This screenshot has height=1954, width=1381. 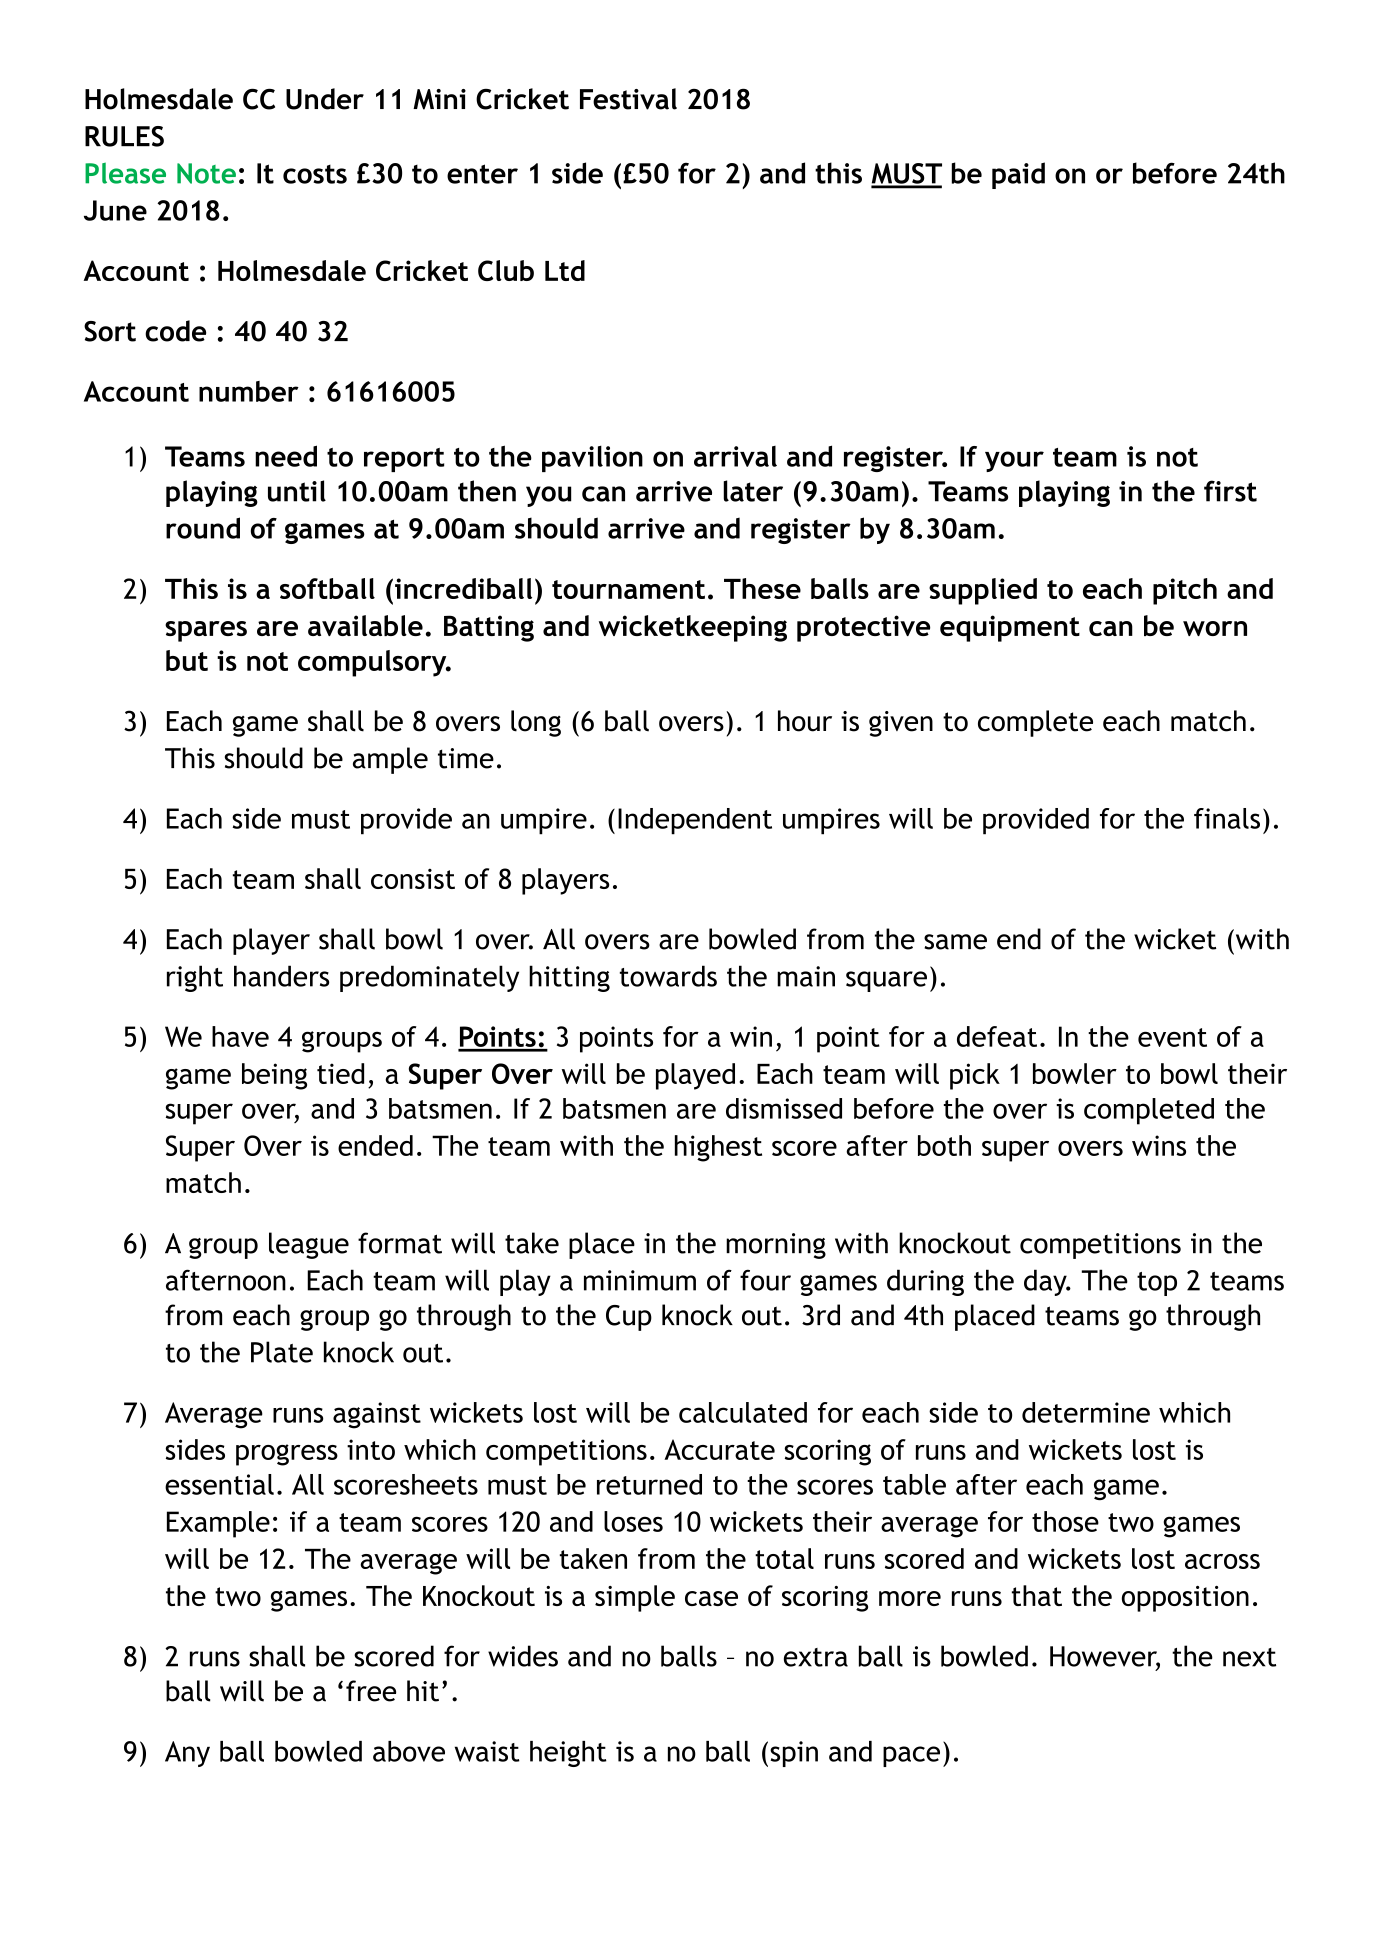 I want to click on paid, so click(x=1018, y=175).
